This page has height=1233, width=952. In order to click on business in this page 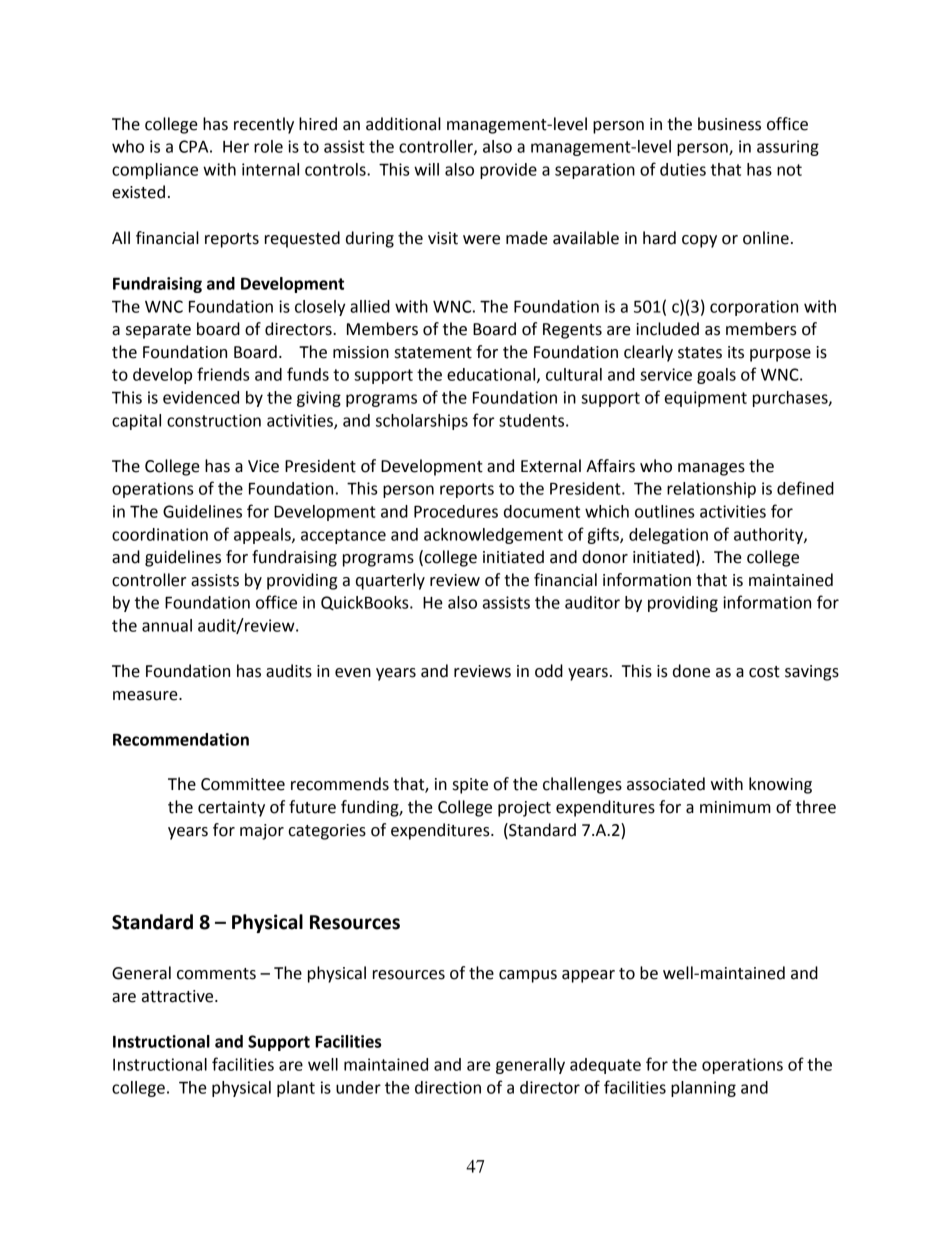, I will do `click(729, 124)`.
